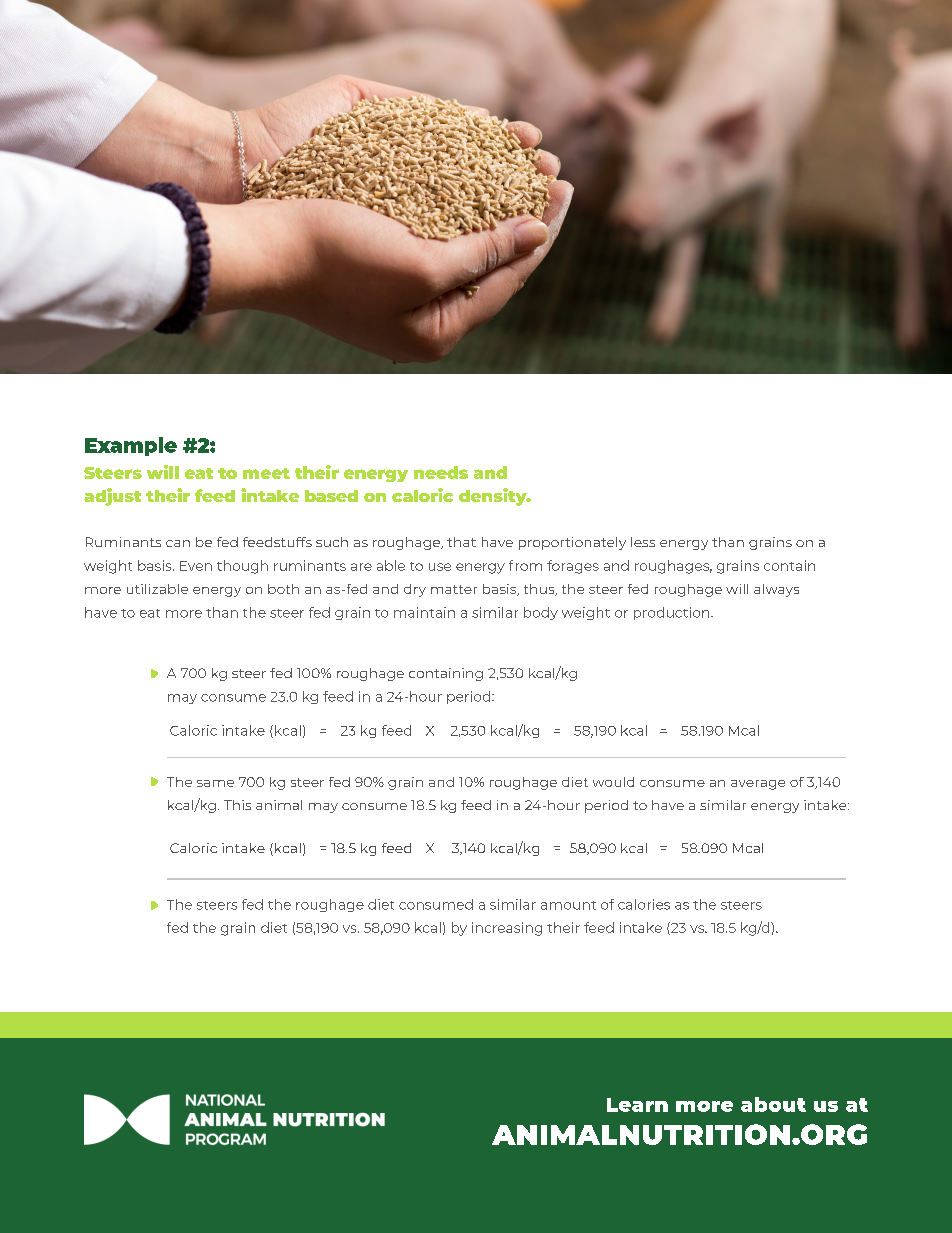 This page has width=952, height=1233. What do you see at coordinates (637, 1105) in the page?
I see `Learn` at bounding box center [637, 1105].
